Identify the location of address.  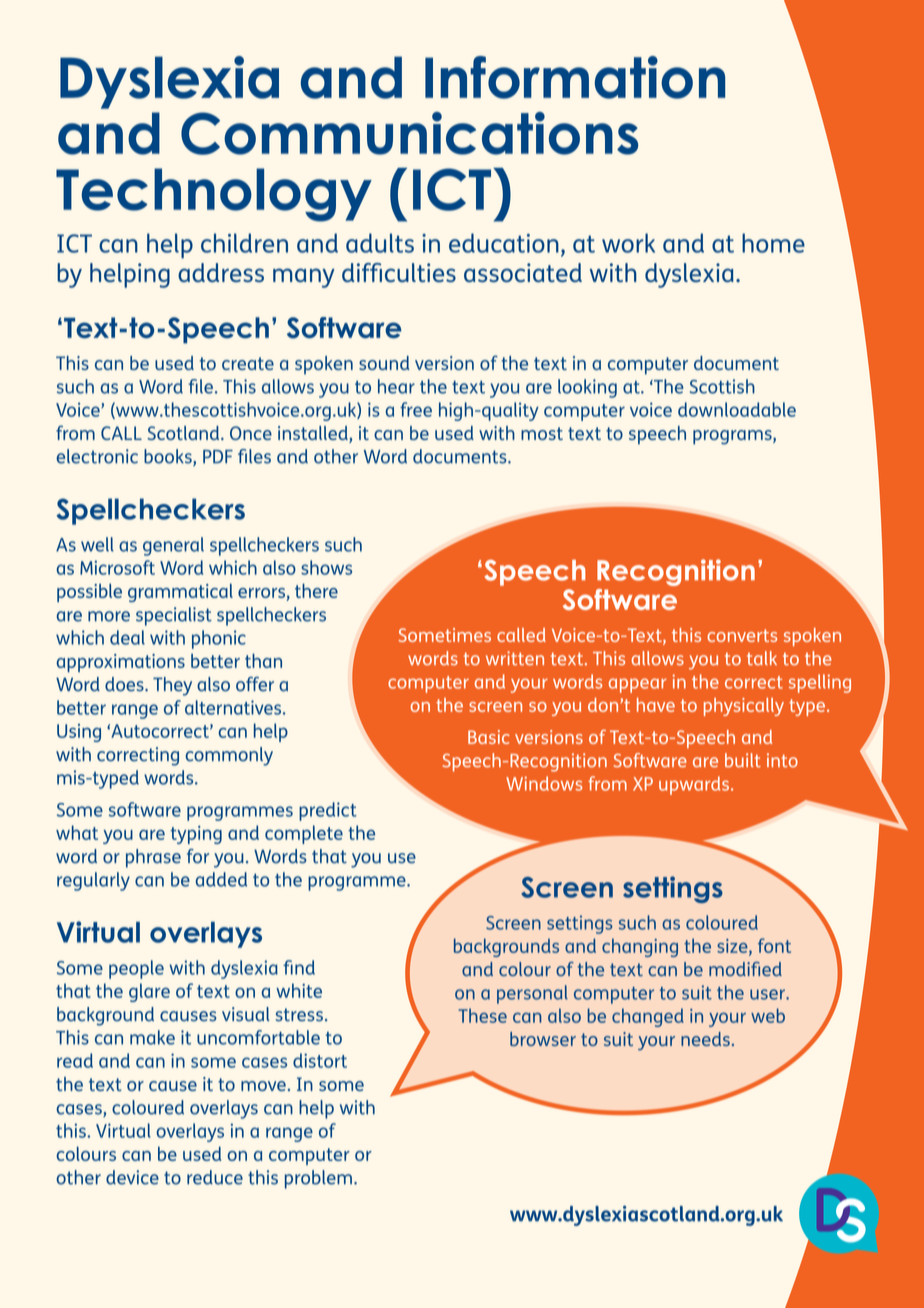
(221, 272).
